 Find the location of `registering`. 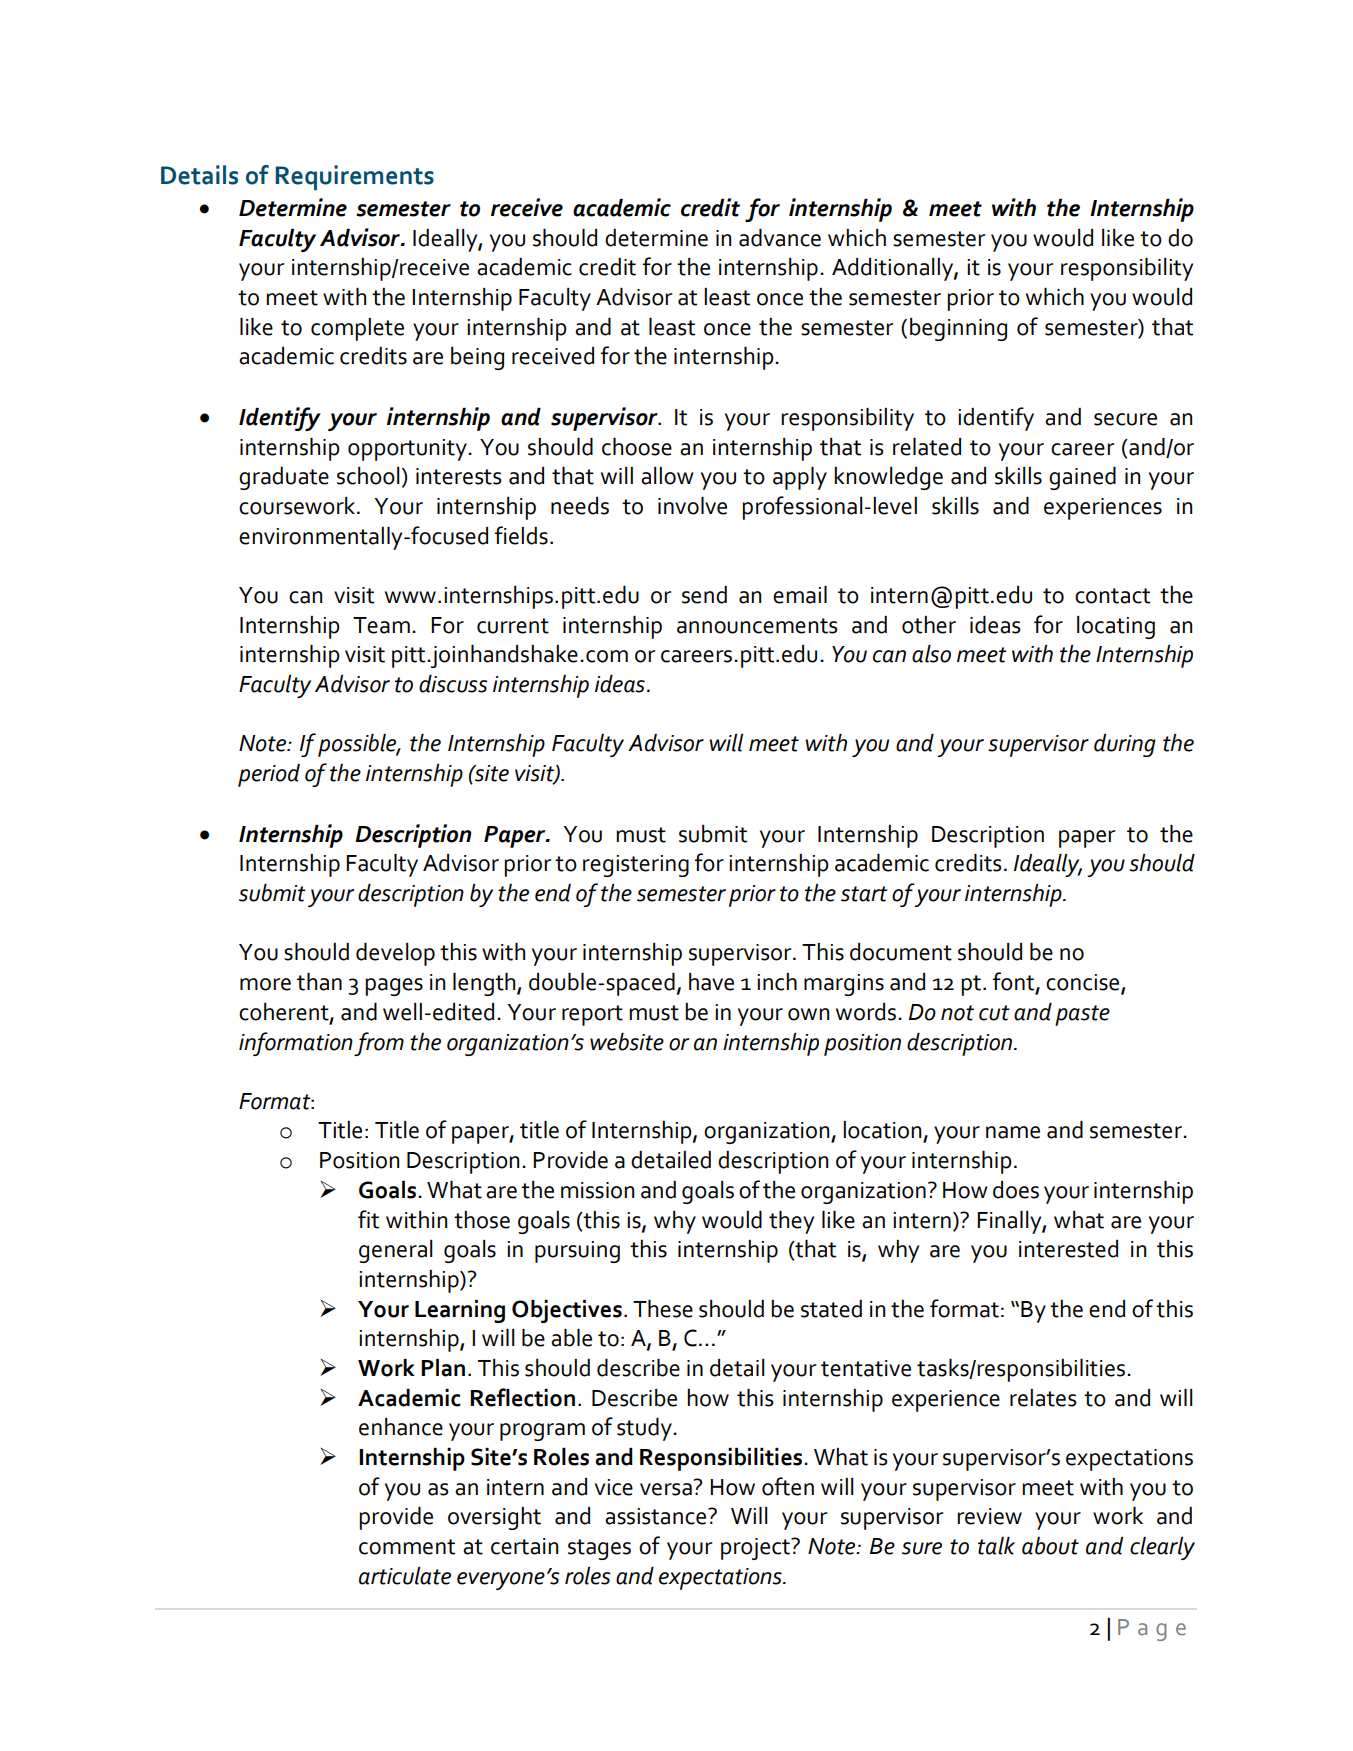

registering is located at coordinates (636, 866).
